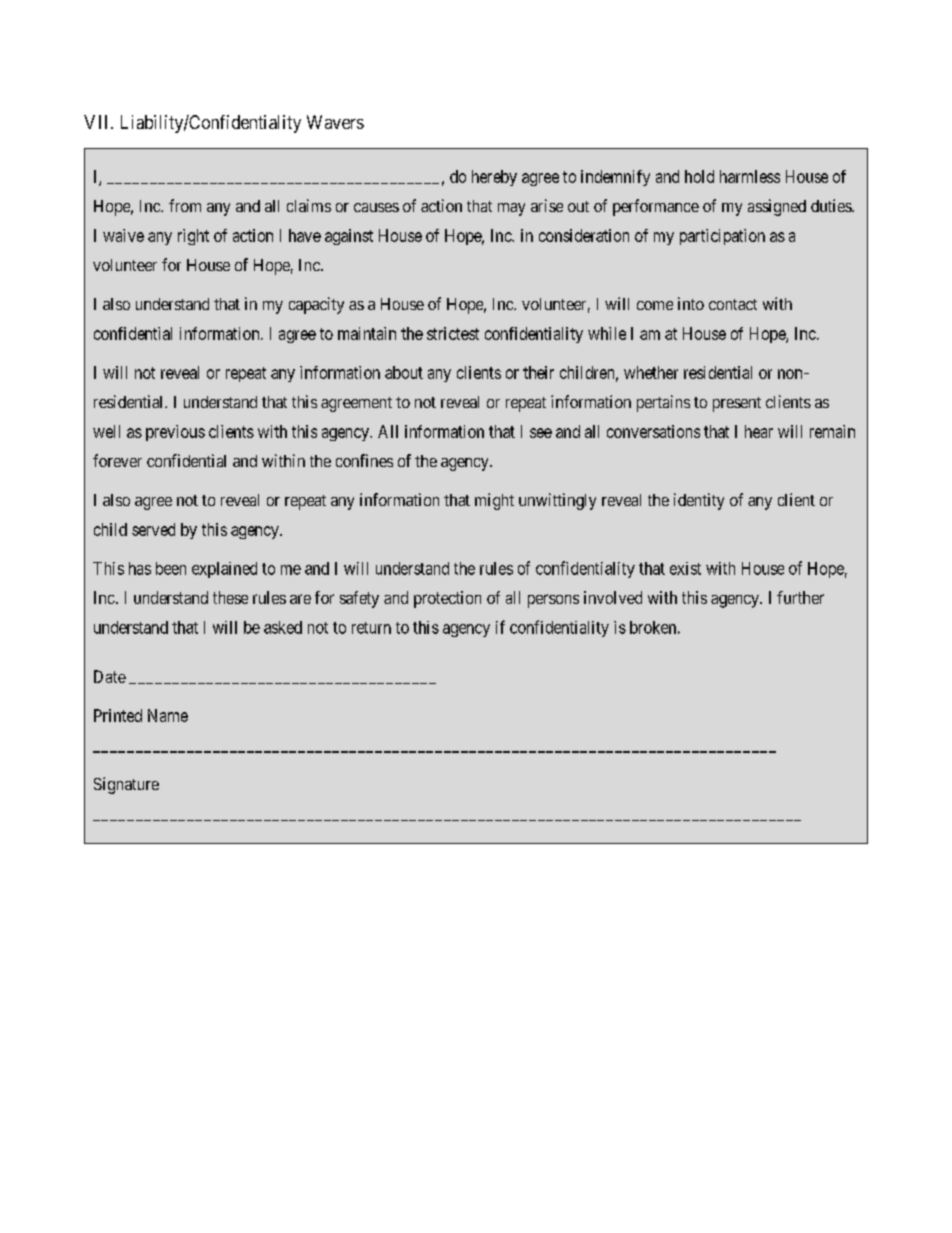 Image resolution: width=952 pixels, height=1233 pixels. Describe the element at coordinates (733, 304) in the screenshot. I see `contact` at that location.
